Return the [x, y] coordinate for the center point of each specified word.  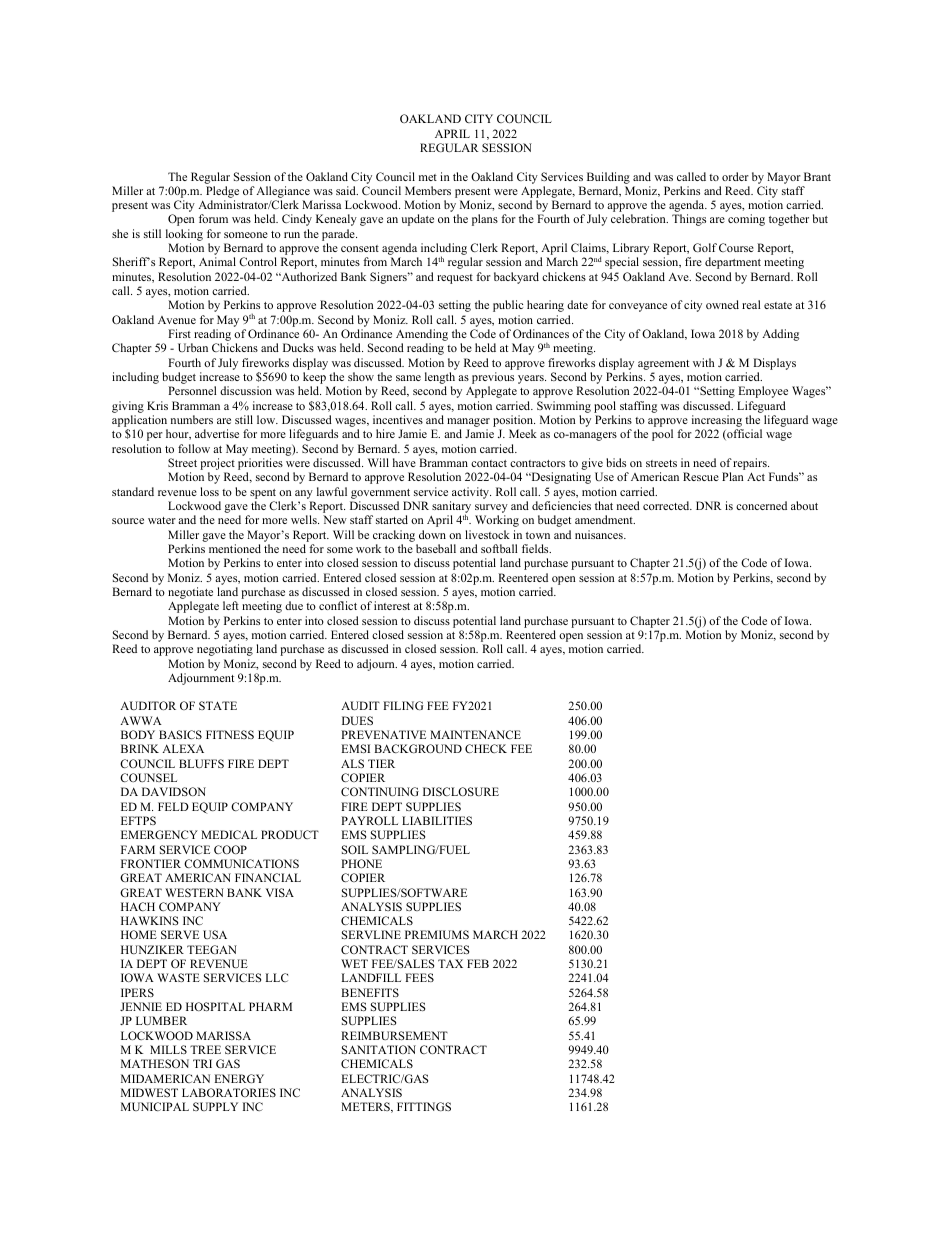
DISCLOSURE [461, 791]
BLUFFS [201, 763]
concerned [761, 505]
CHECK [486, 748]
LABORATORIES [229, 1092]
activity [471, 493]
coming [746, 220]
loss [209, 491]
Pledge [222, 193]
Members [428, 190]
